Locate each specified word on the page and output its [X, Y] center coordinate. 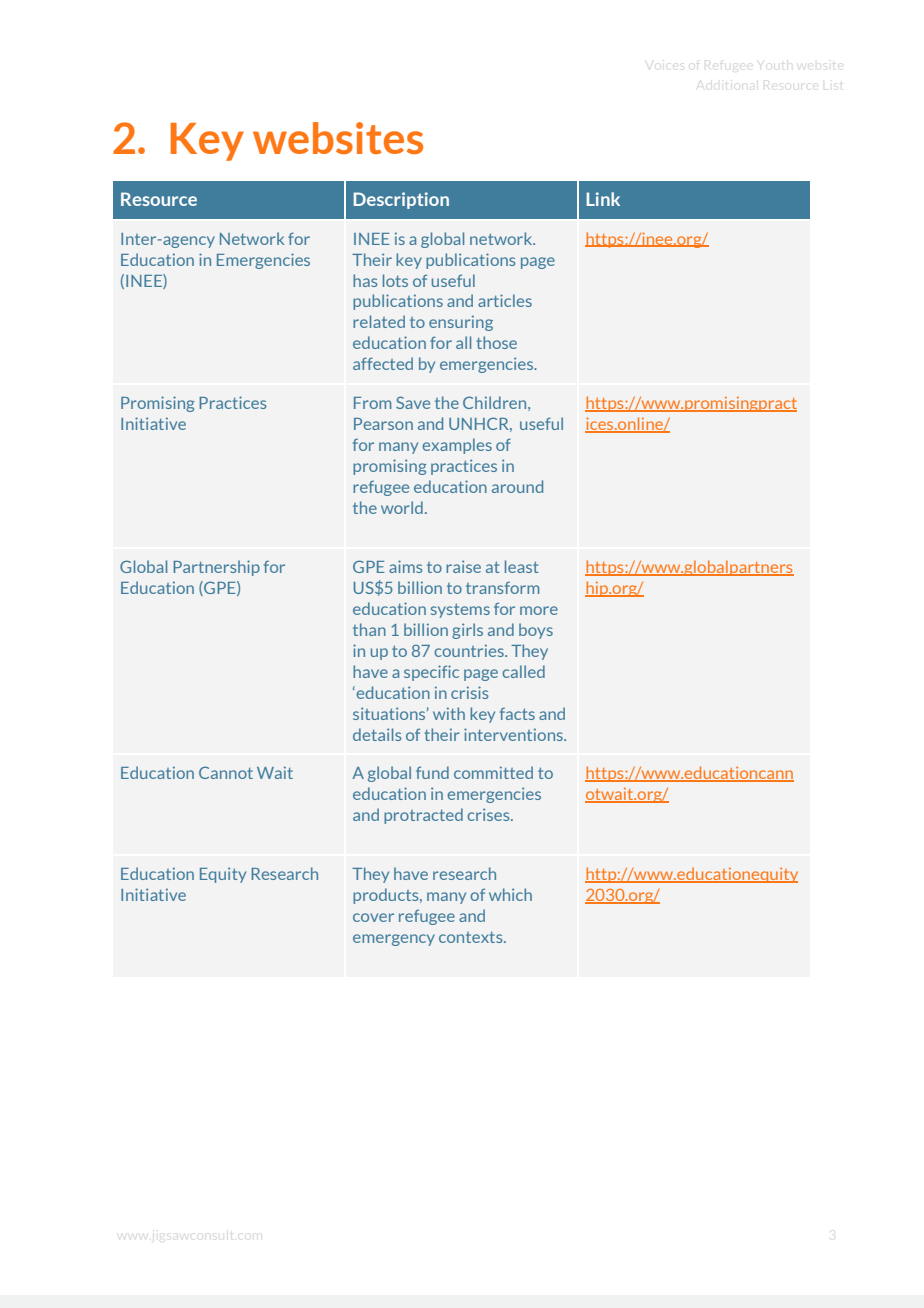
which [510, 894]
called [523, 671]
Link [603, 199]
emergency [394, 940]
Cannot [226, 772]
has [365, 280]
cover [373, 917]
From [372, 403]
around [517, 486]
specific [431, 673]
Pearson [383, 424]
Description [401, 200]
